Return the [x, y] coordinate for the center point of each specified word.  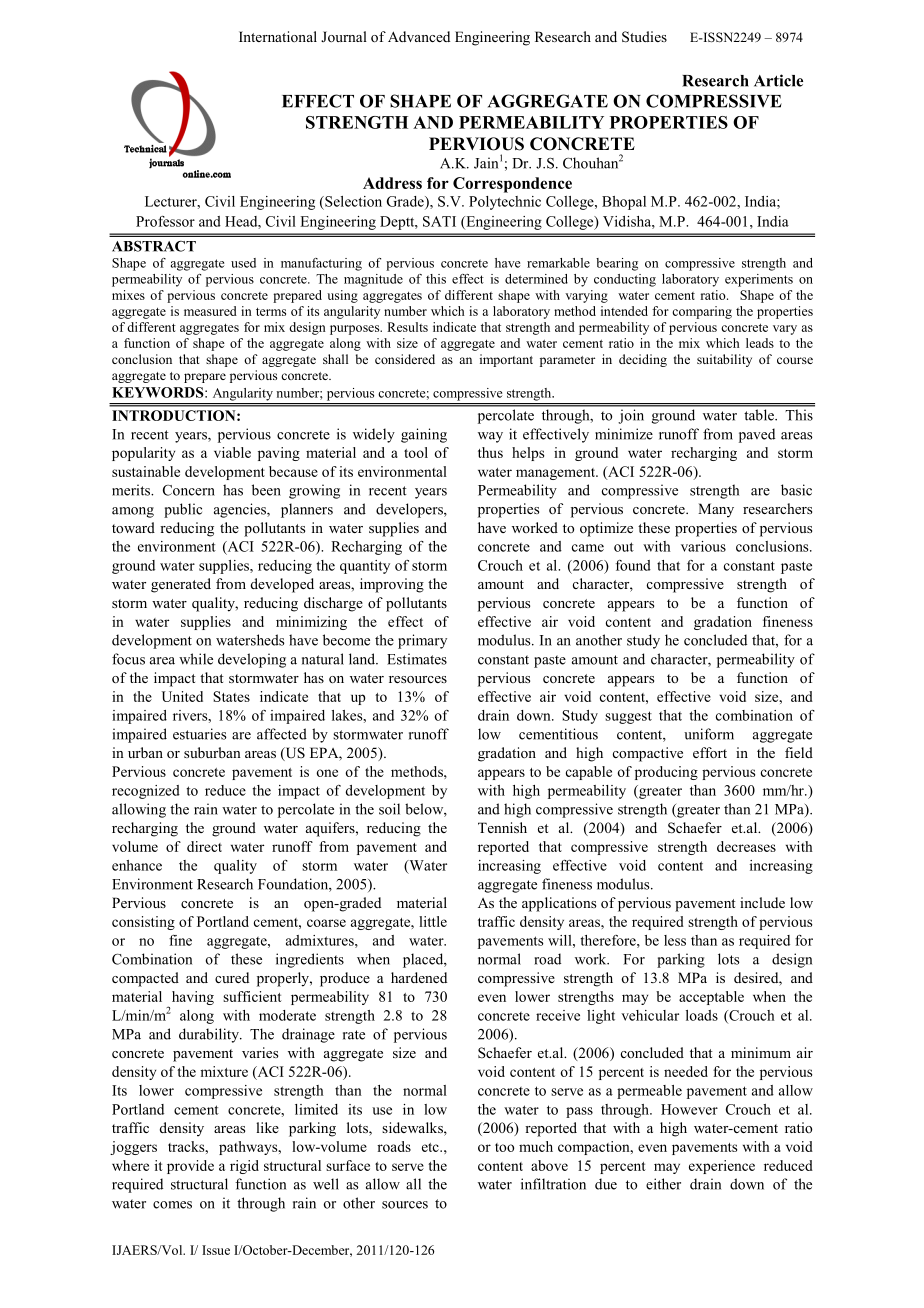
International [278, 36]
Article [778, 80]
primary [422, 641]
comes [172, 1205]
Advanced [419, 36]
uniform [709, 734]
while [196, 659]
